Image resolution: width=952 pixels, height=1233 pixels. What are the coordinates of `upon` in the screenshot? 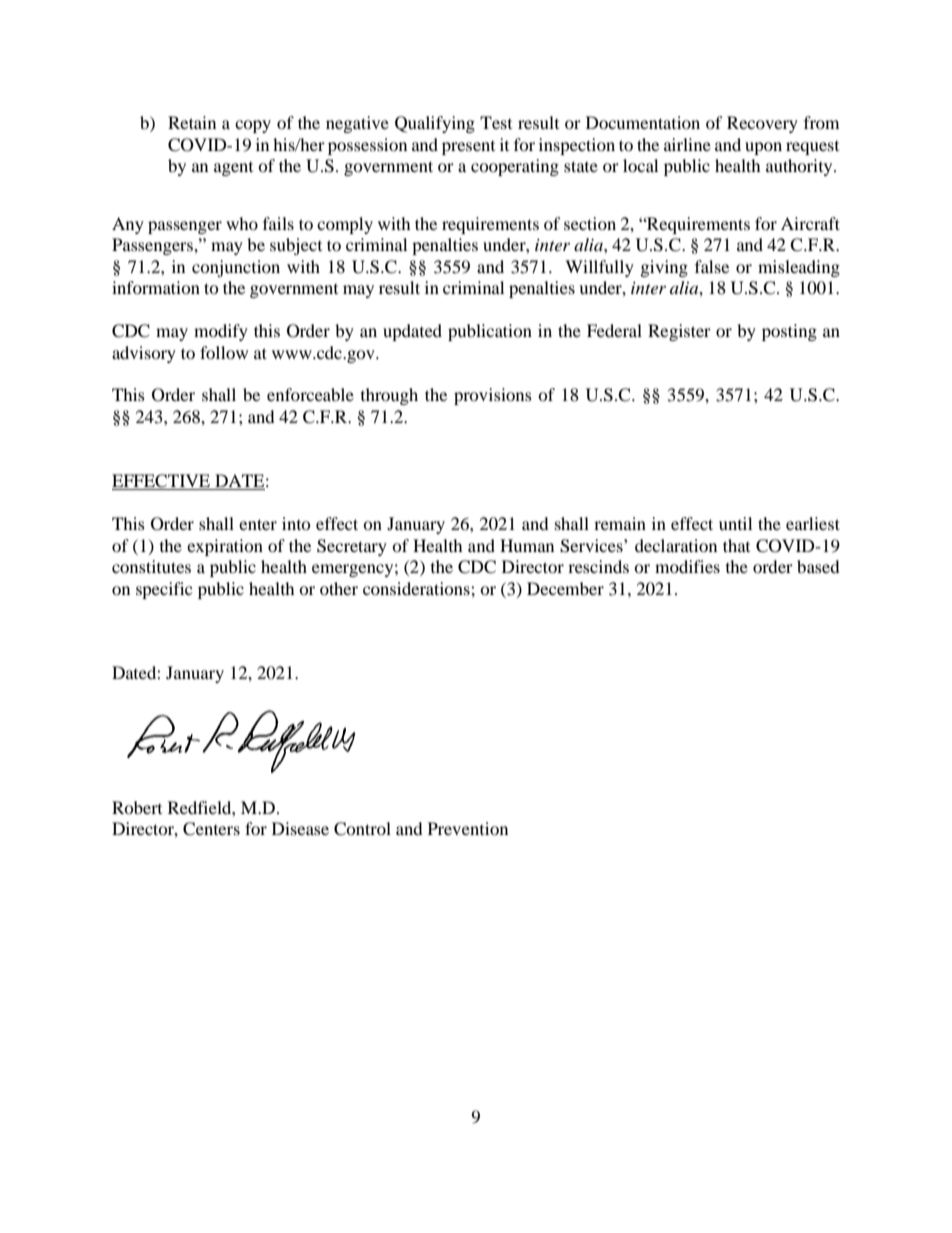 It's located at (763, 148).
